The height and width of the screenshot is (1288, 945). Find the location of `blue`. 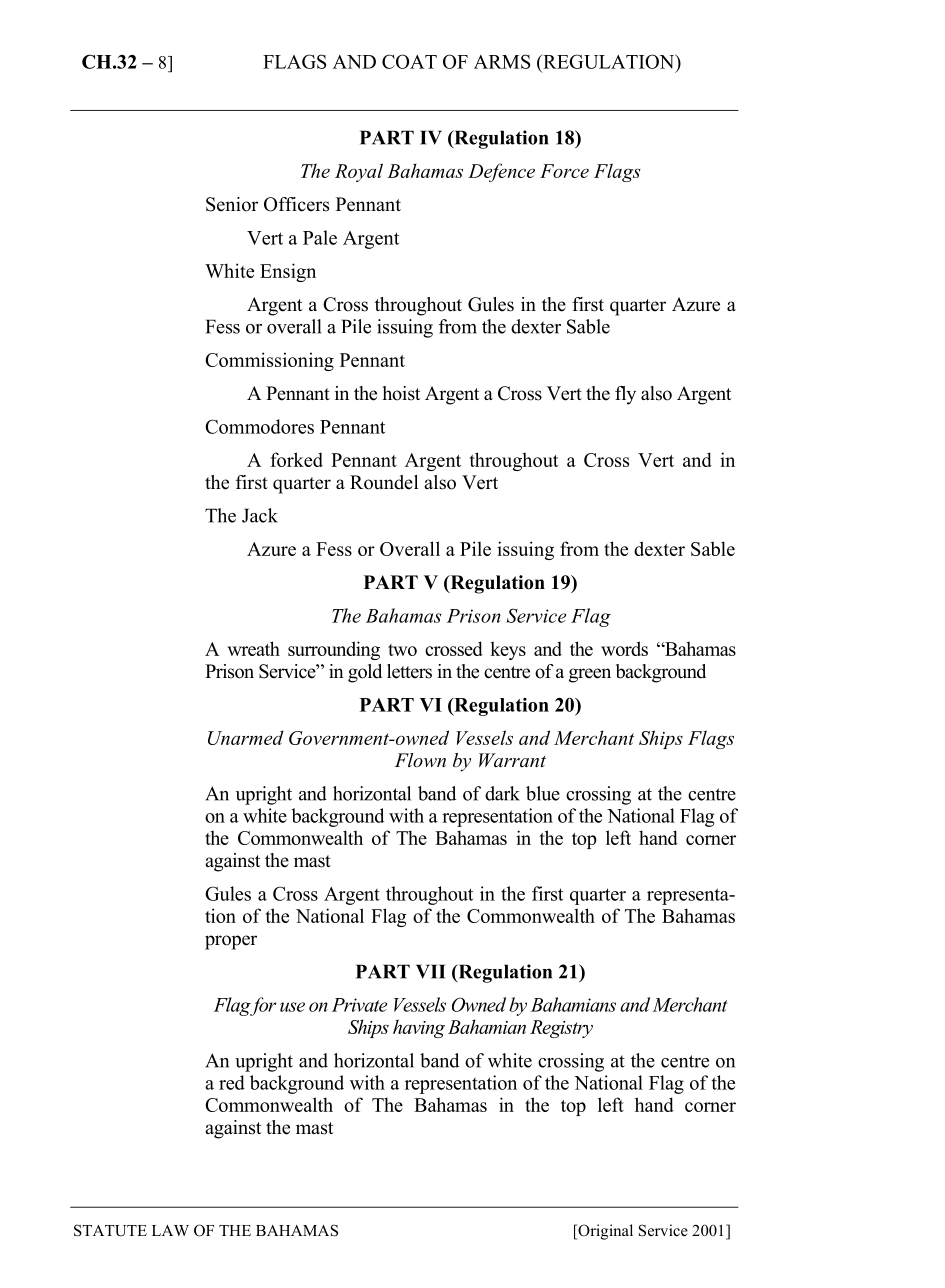

blue is located at coordinates (543, 793).
